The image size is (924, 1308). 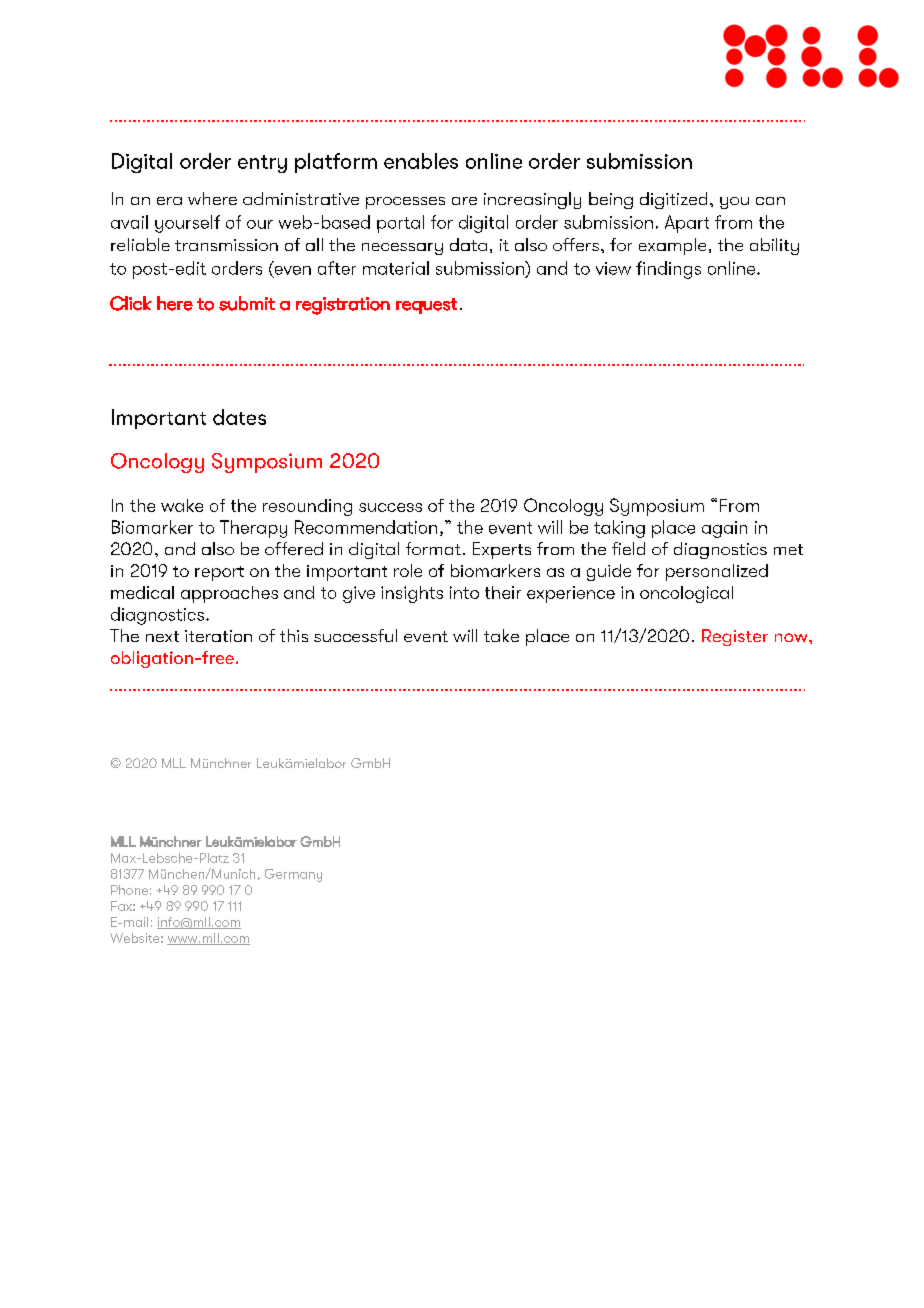 I want to click on iteration, so click(x=218, y=636).
